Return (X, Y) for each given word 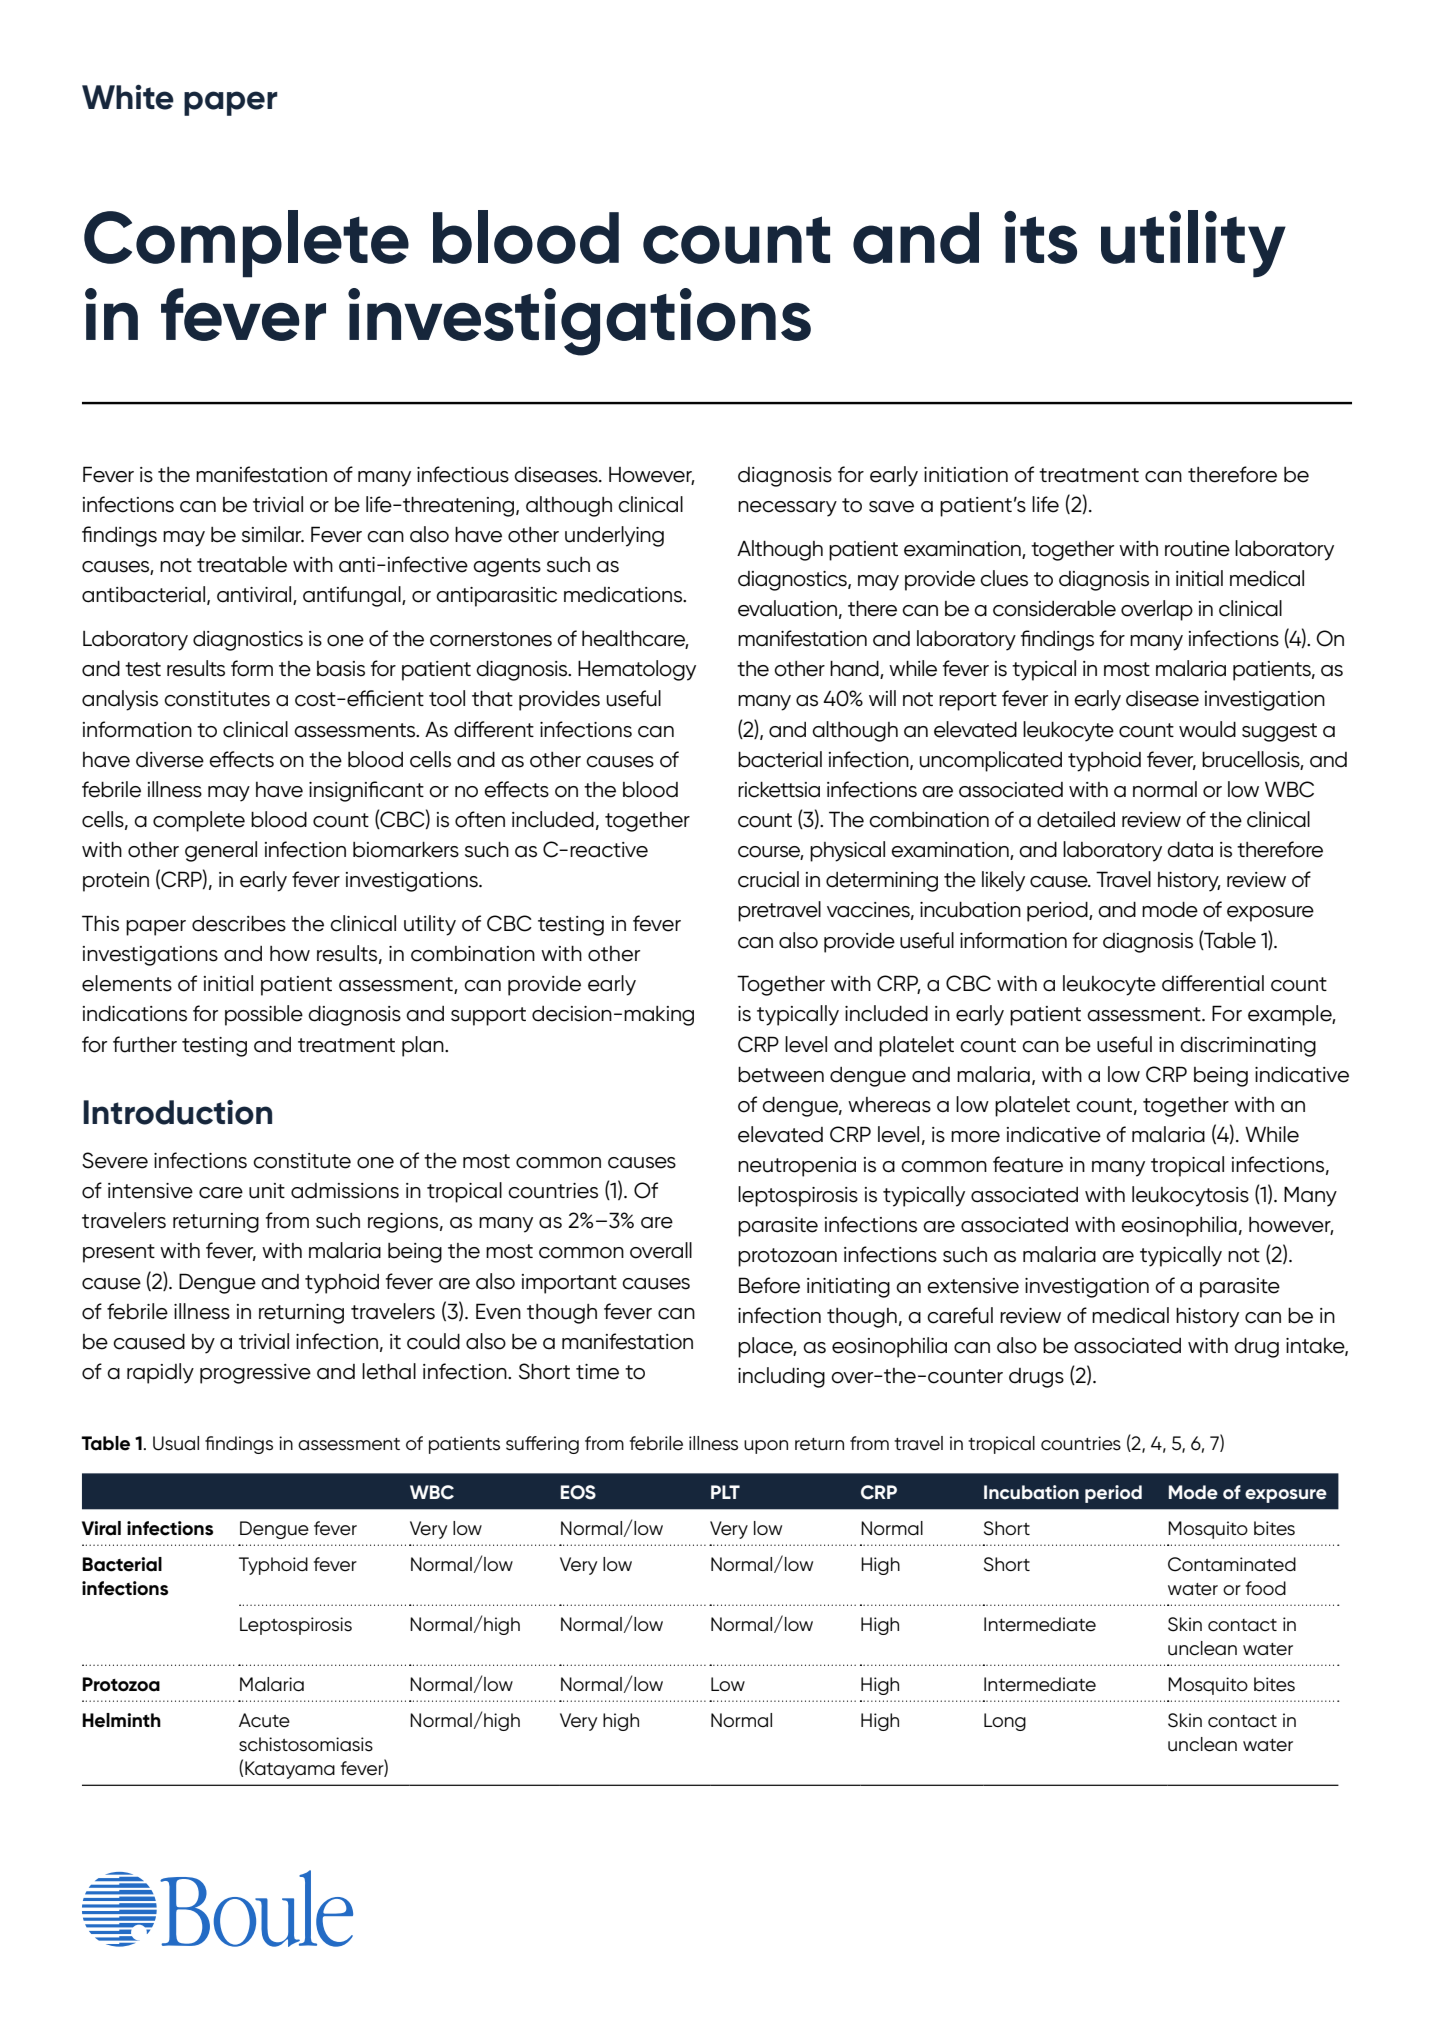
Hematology (637, 670)
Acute (264, 1720)
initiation (966, 475)
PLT (725, 1492)
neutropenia (797, 1167)
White (128, 97)
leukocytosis (1190, 1196)
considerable (1054, 608)
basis (341, 669)
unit (267, 1191)
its (1040, 237)
